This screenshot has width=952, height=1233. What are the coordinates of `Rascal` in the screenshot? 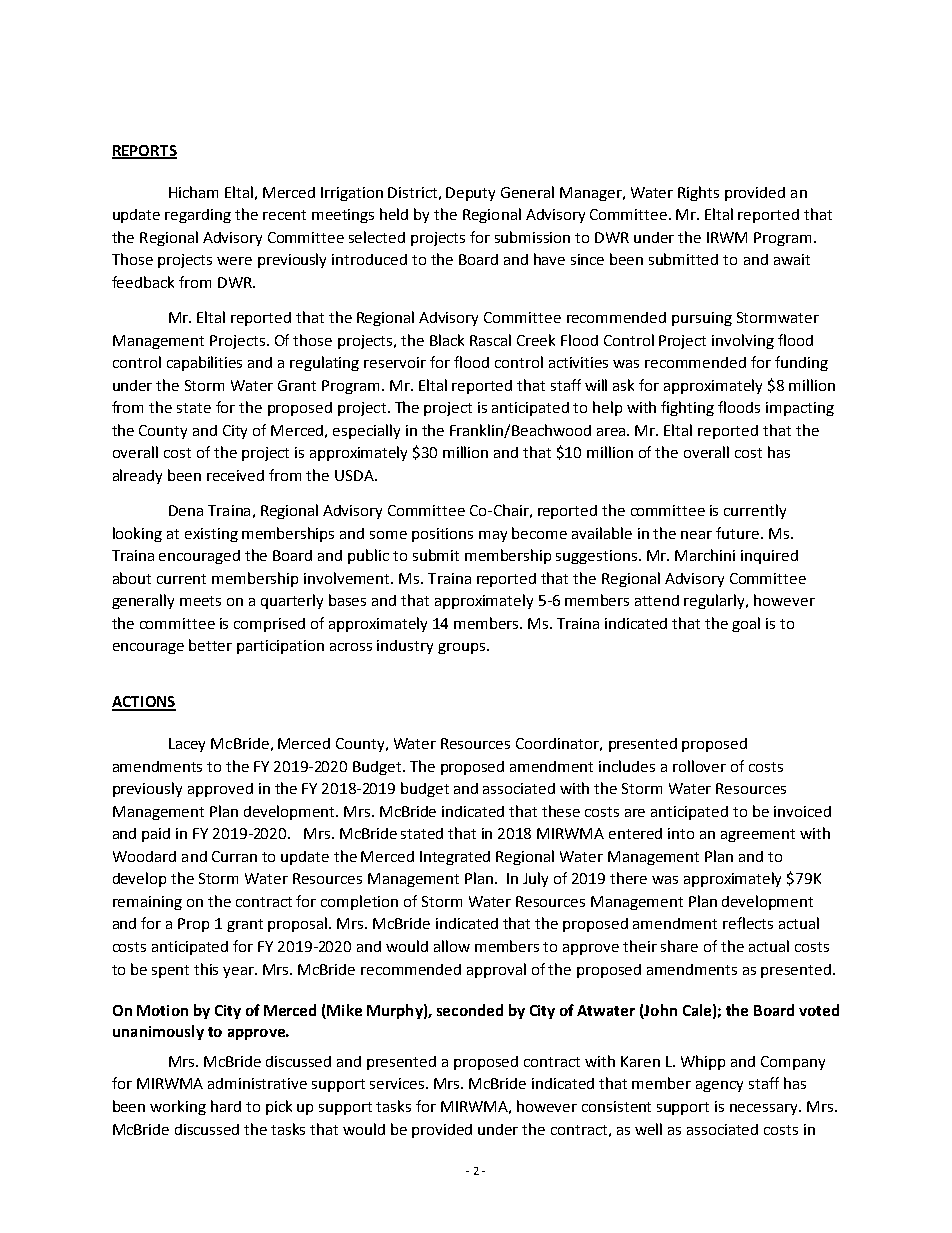 It's located at (490, 340).
